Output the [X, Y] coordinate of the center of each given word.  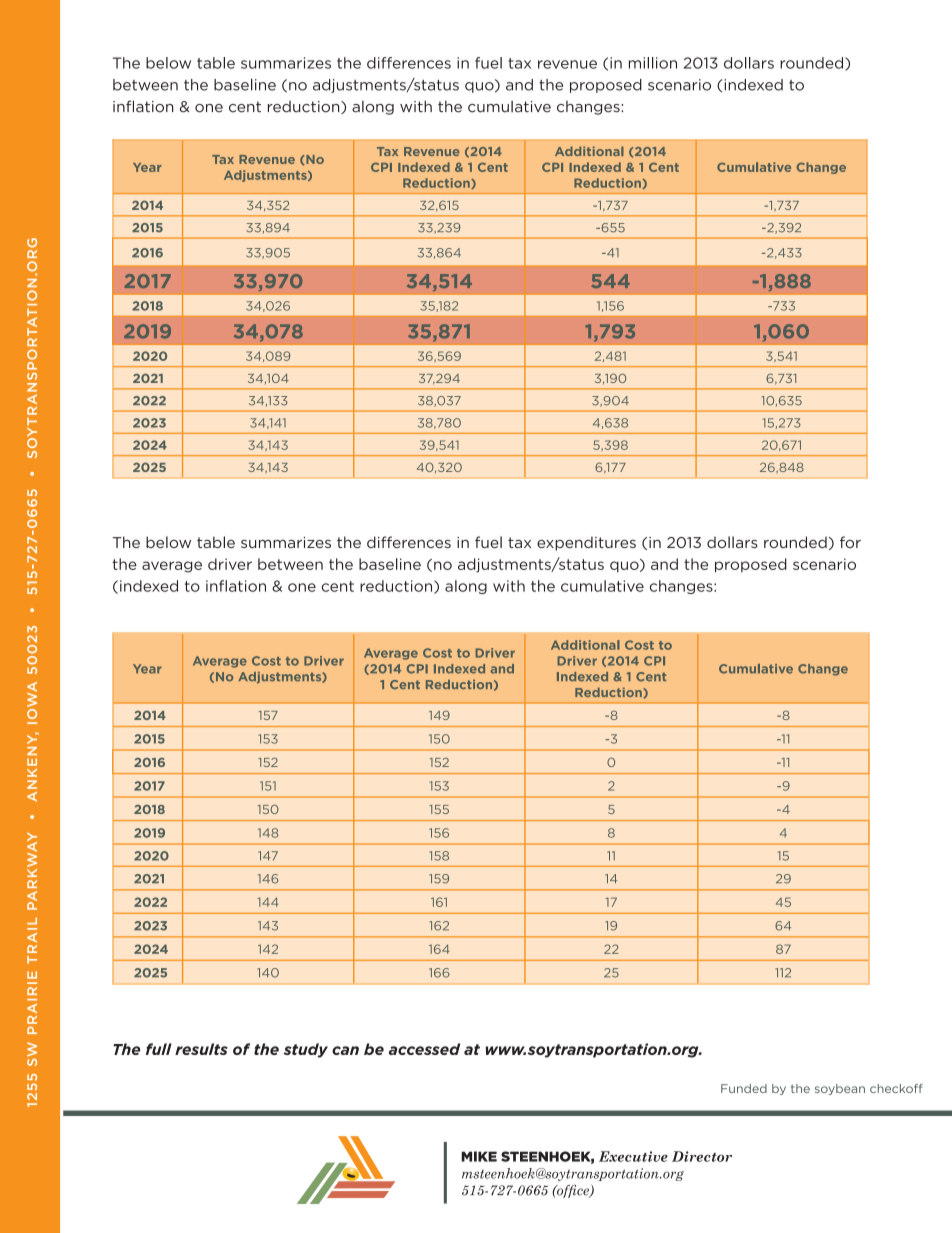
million [653, 63]
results [201, 1049]
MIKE [479, 1156]
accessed [424, 1049]
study [305, 1050]
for [850, 542]
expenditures [586, 543]
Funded [744, 1088]
